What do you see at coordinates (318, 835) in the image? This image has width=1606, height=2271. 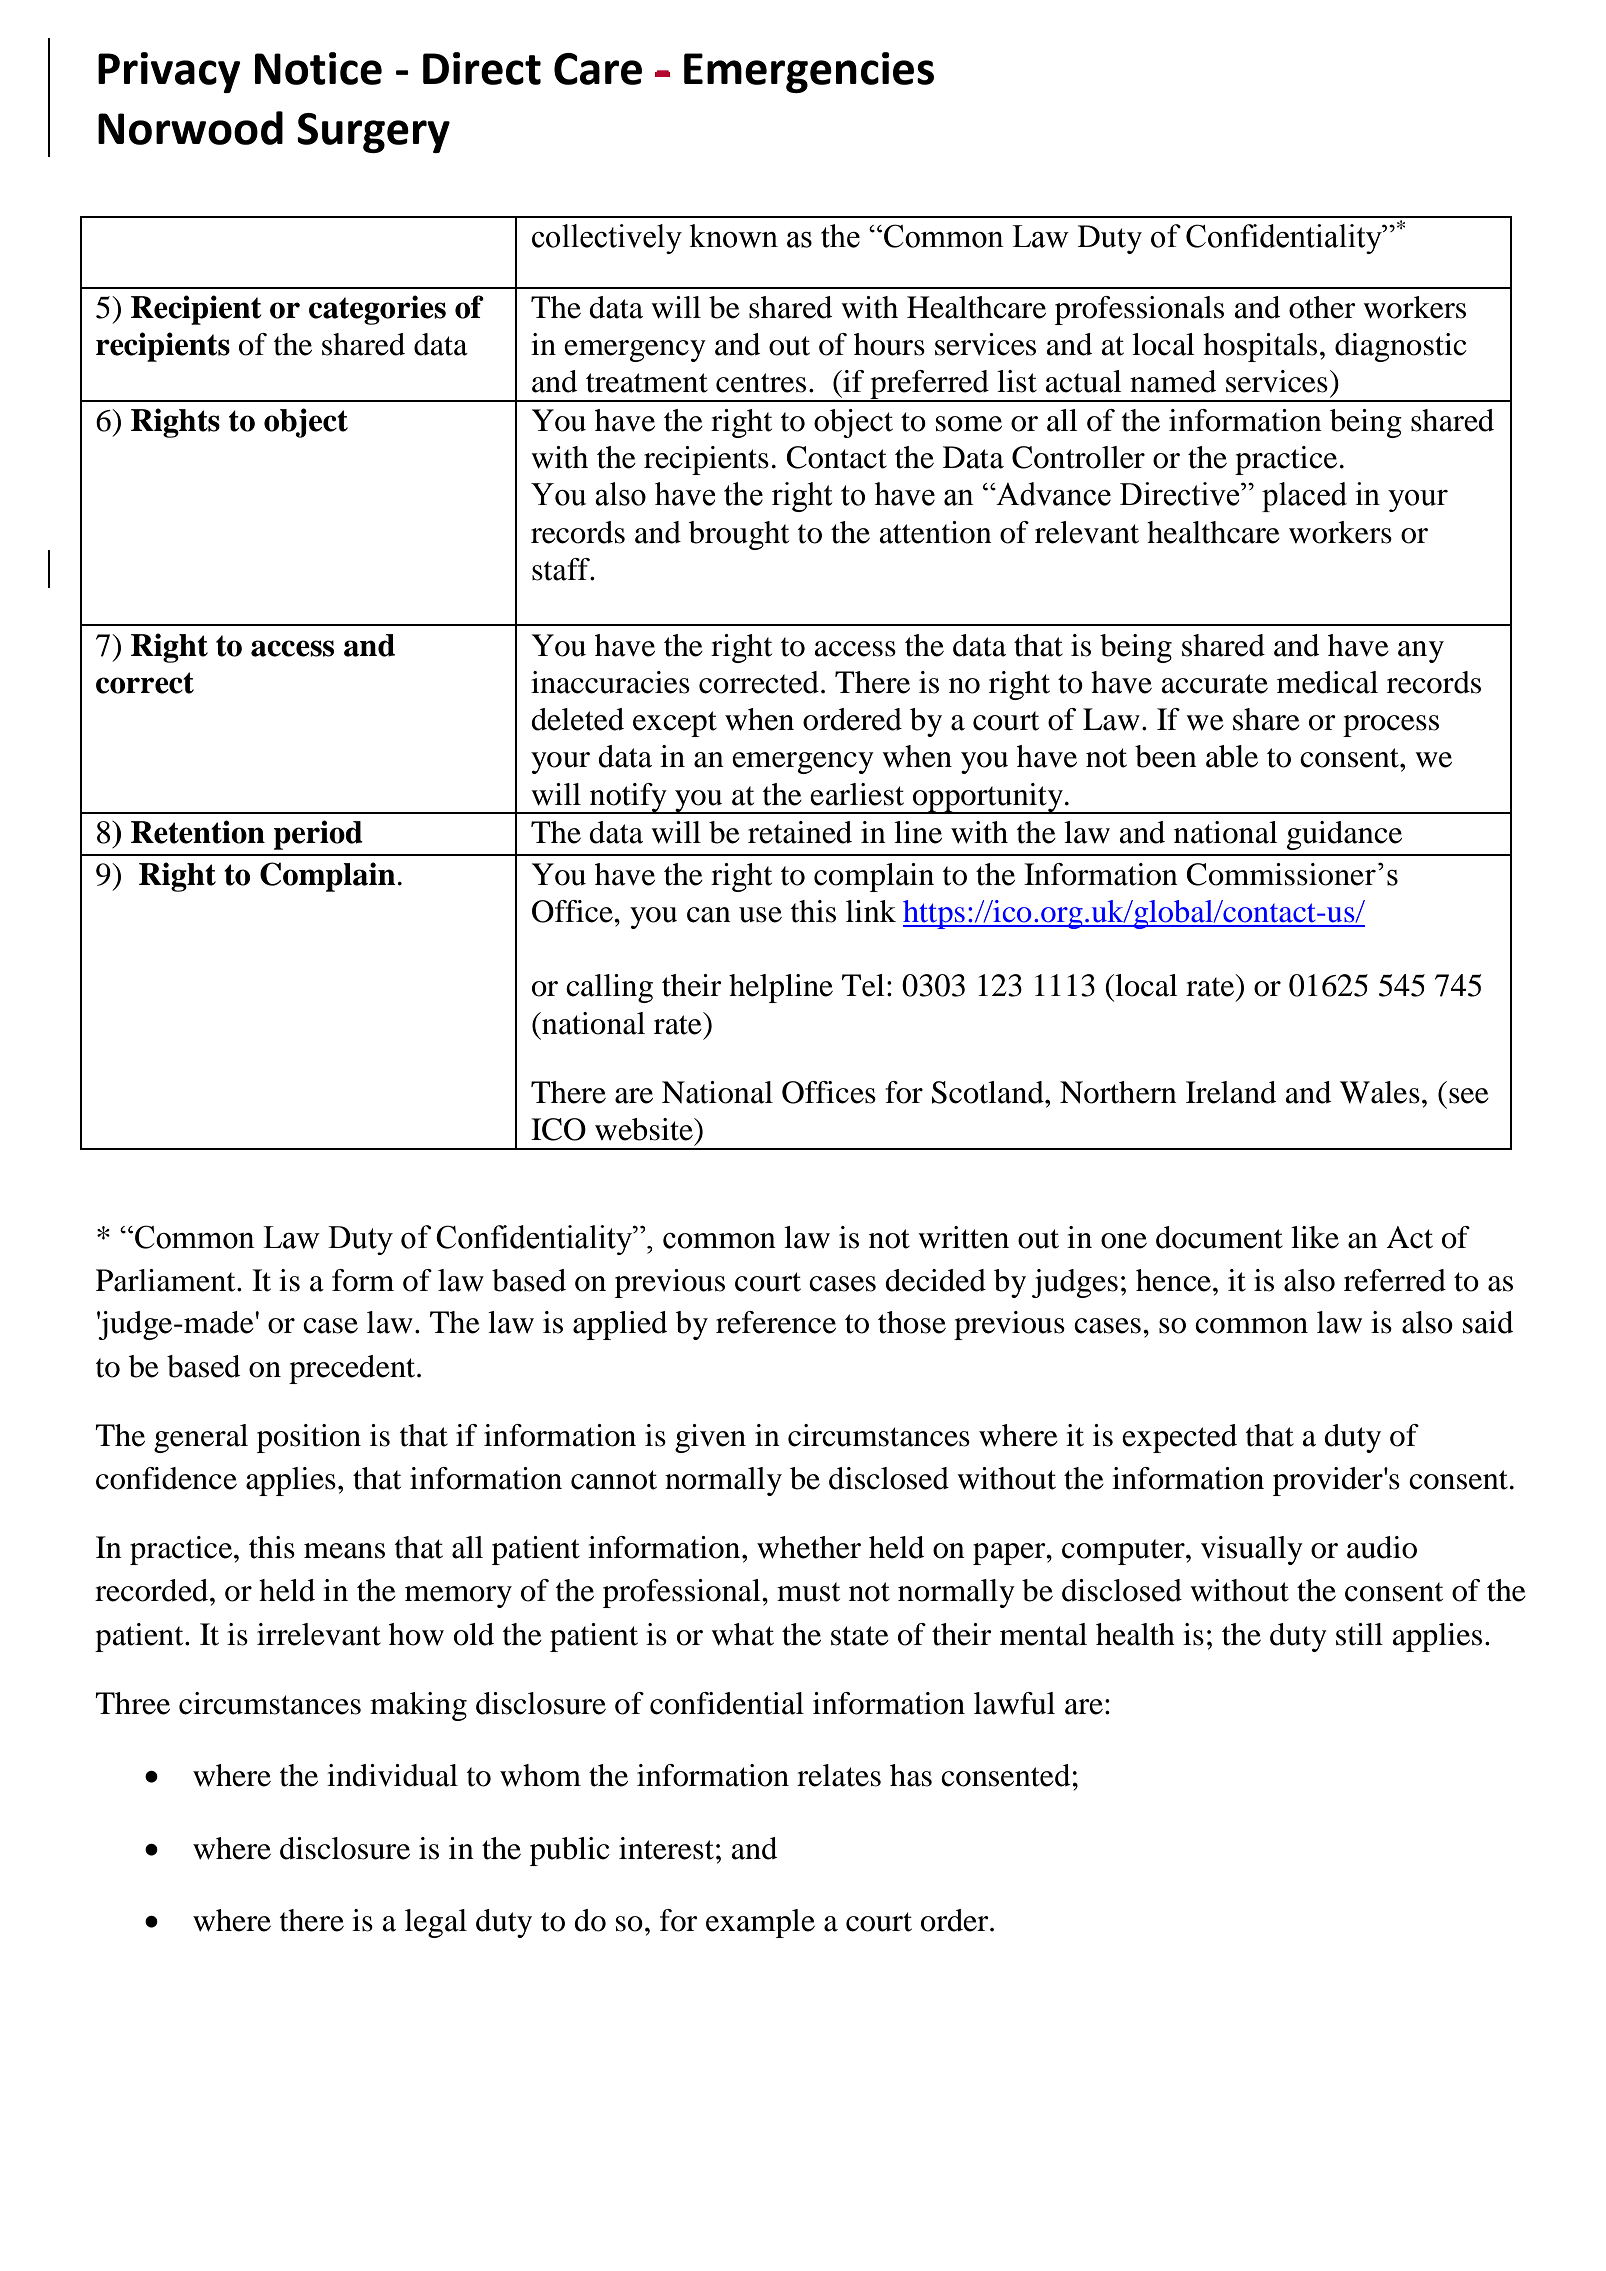 I see `period` at bounding box center [318, 835].
